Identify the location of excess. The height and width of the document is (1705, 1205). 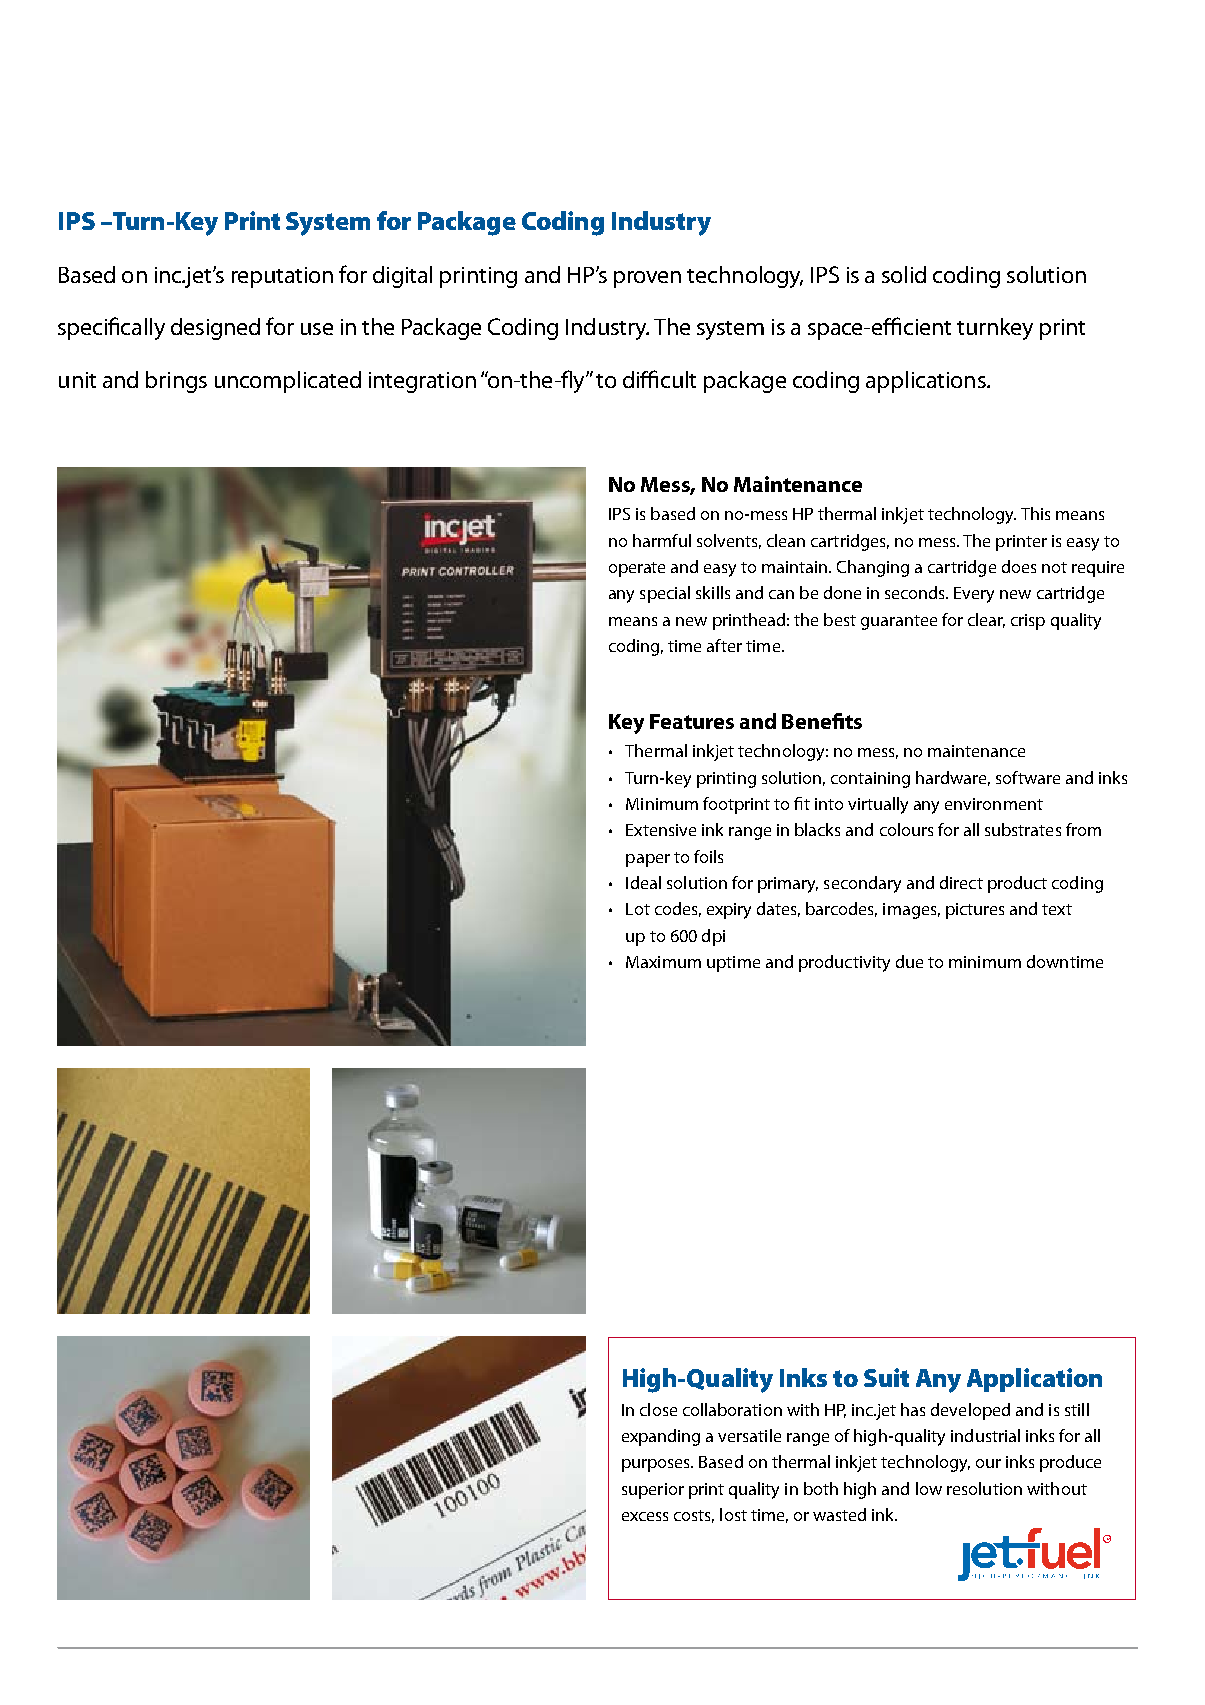
(645, 1516).
